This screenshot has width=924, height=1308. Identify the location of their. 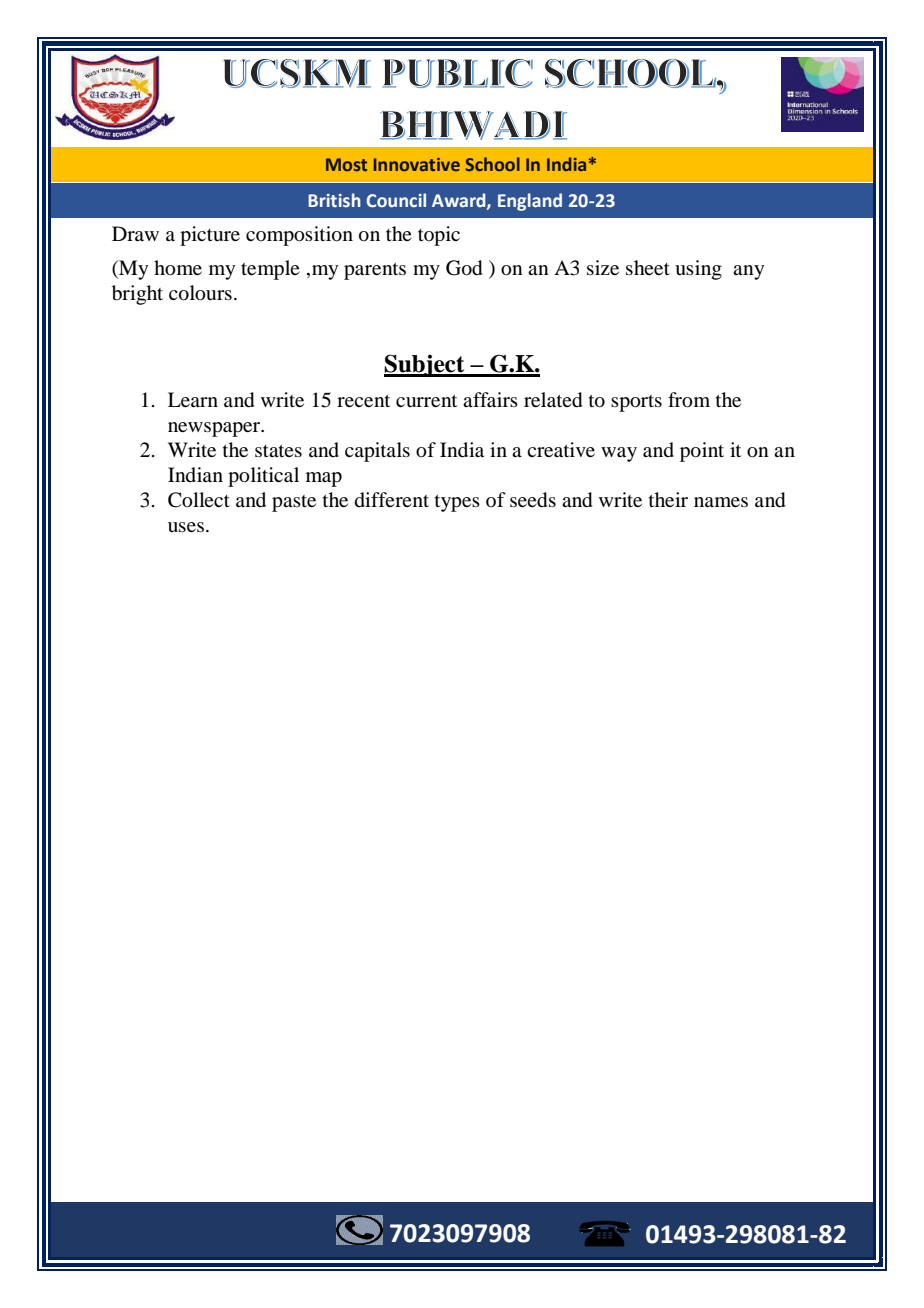
(668, 499).
